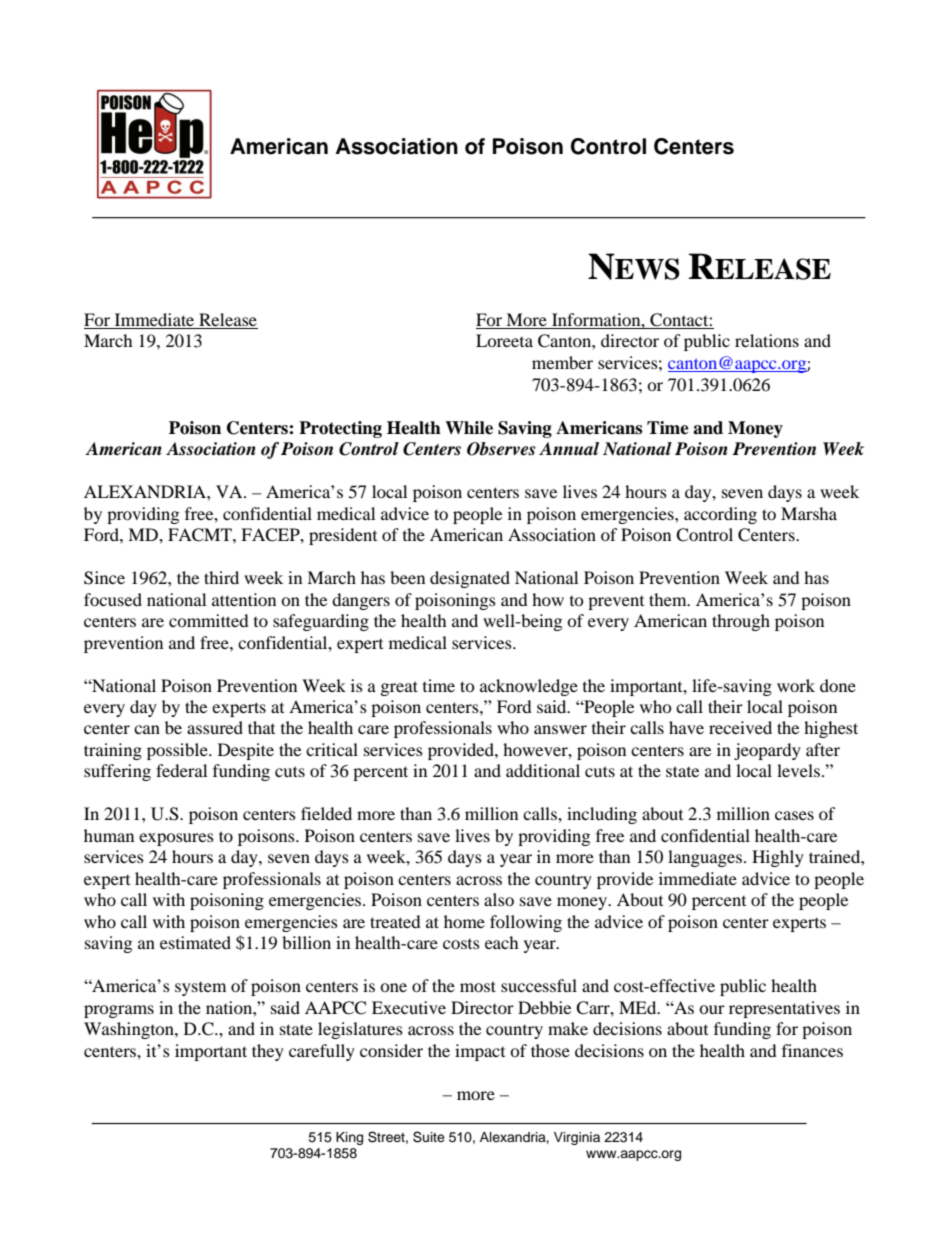  What do you see at coordinates (740, 727) in the document?
I see `received` at bounding box center [740, 727].
